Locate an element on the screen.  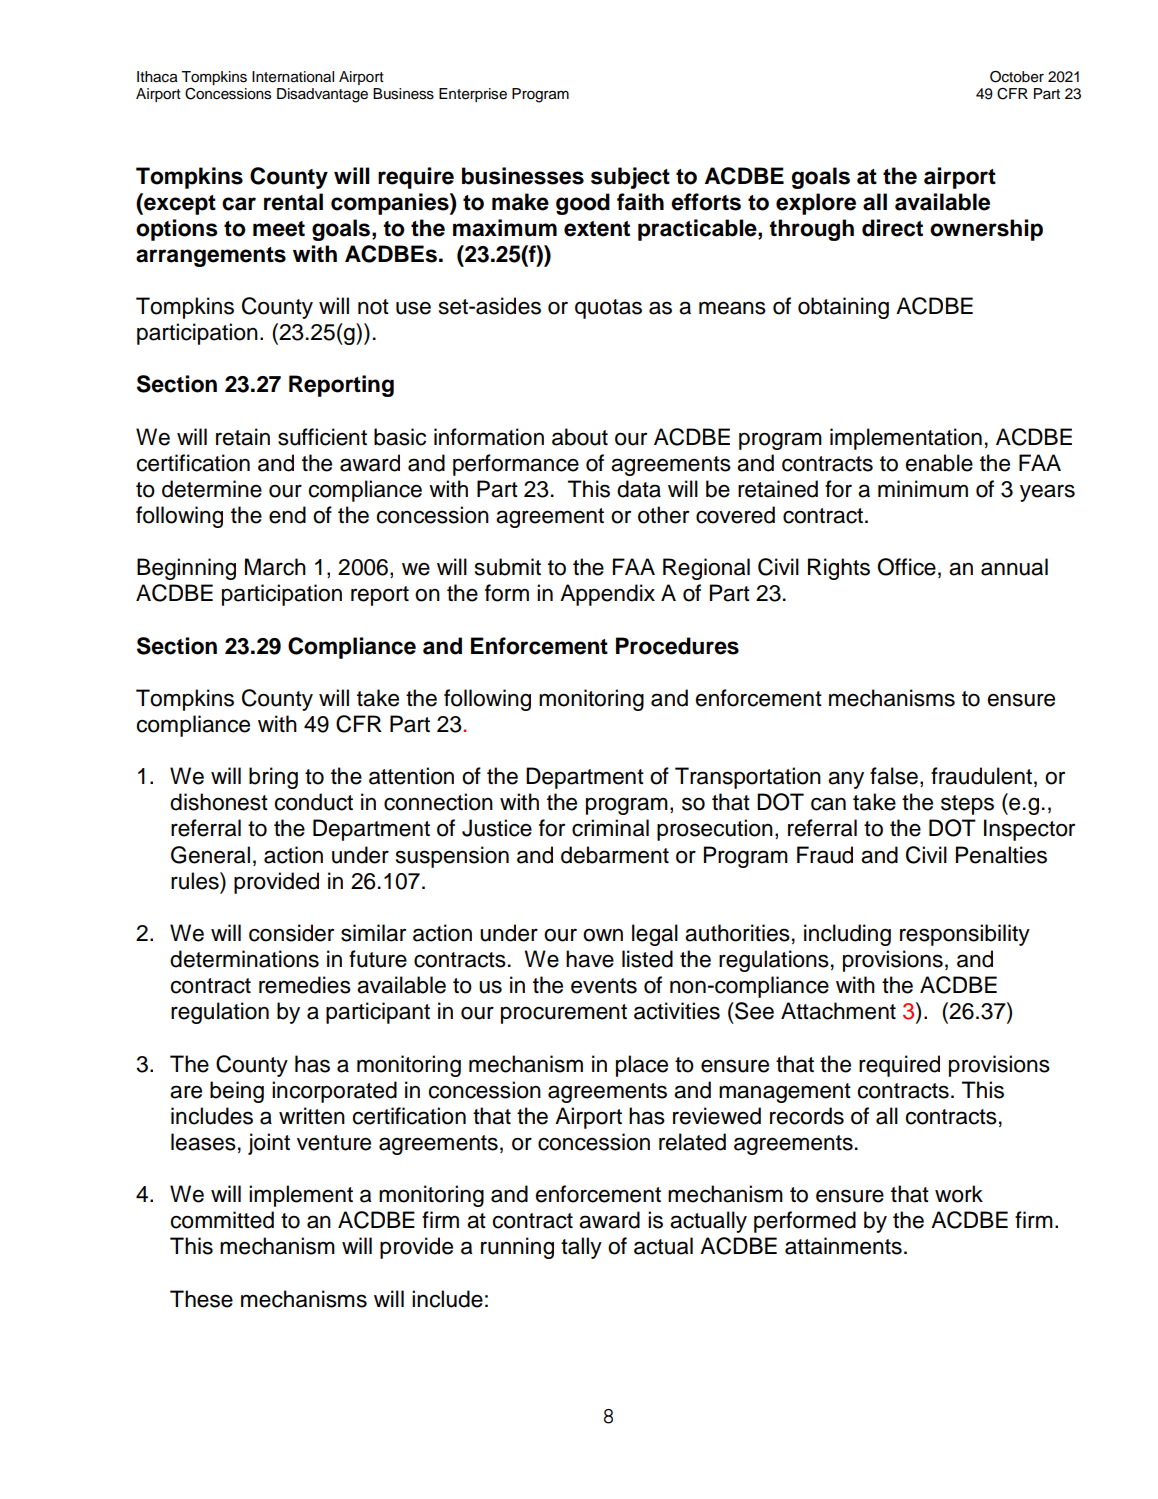
bring is located at coordinates (273, 778).
